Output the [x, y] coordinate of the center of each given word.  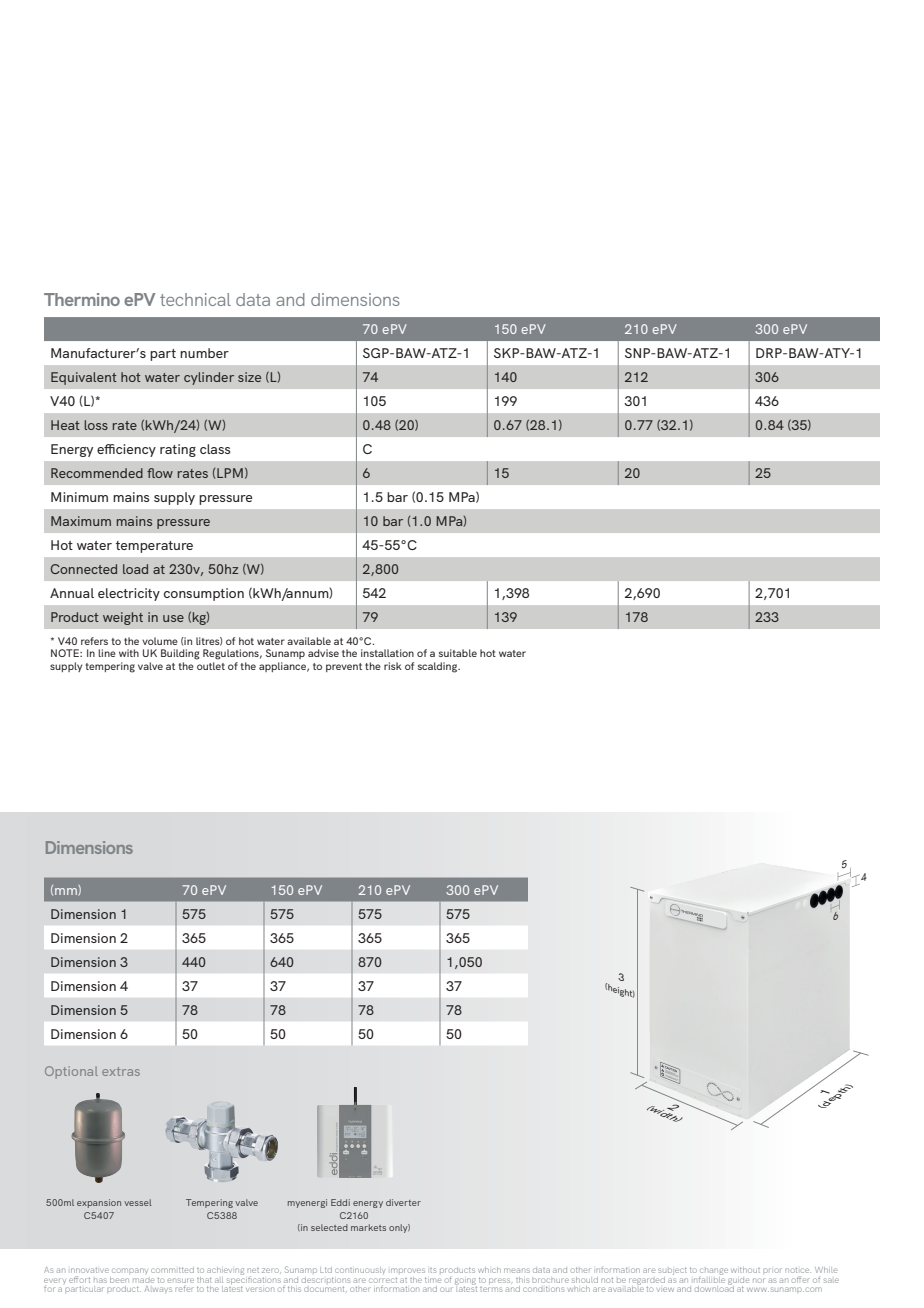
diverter [403, 1202]
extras [121, 1071]
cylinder [209, 378]
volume [160, 641]
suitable [458, 653]
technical [195, 299]
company [129, 1273]
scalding [439, 667]
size [249, 377]
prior [772, 1270]
